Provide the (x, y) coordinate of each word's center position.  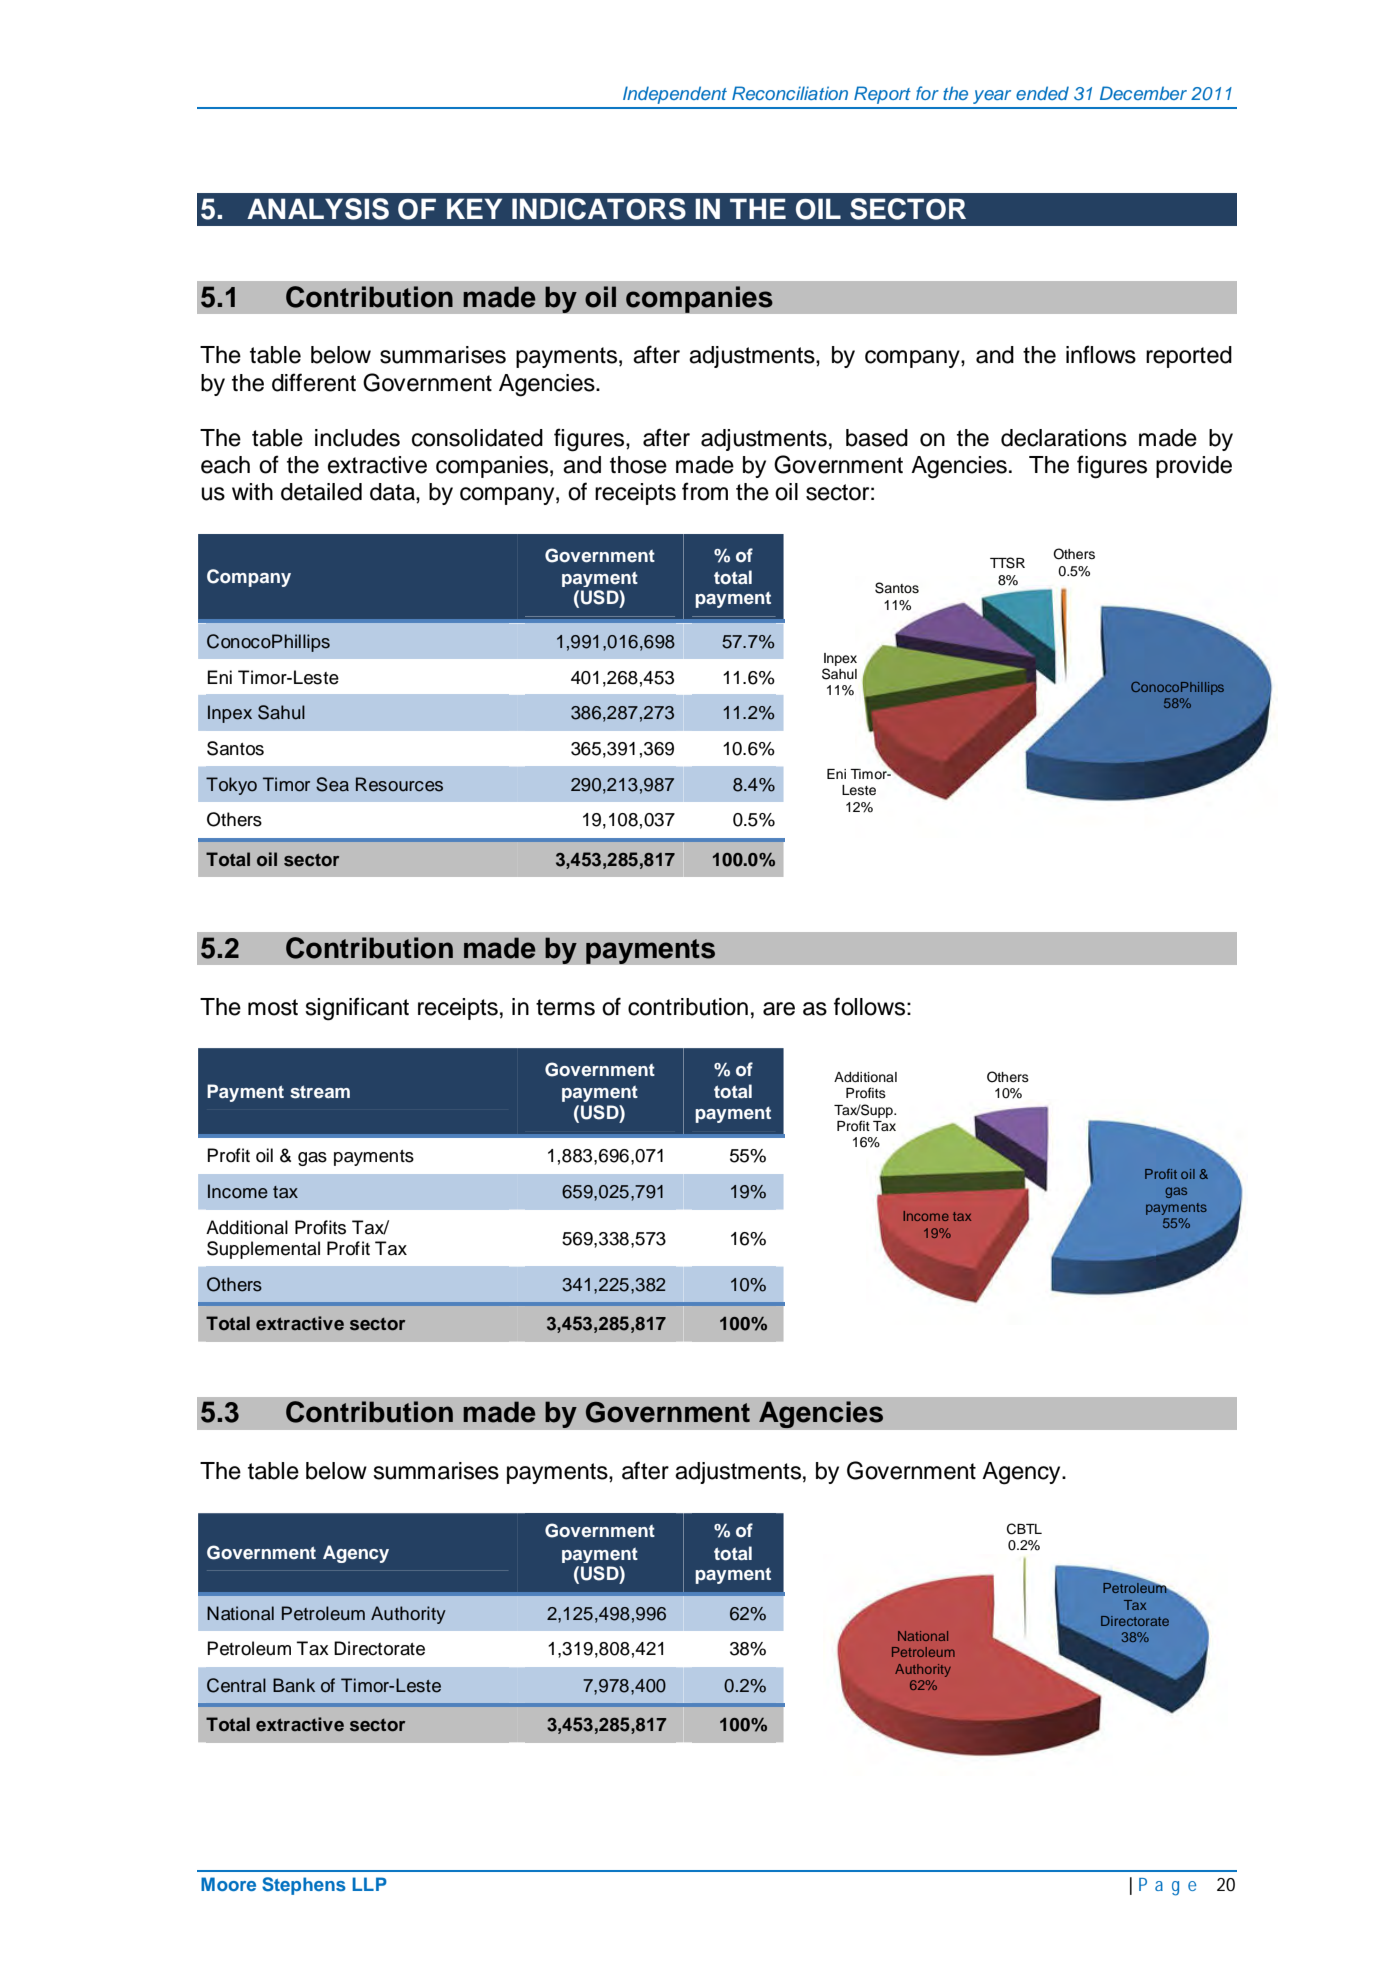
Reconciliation (790, 93)
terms (565, 1007)
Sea (332, 784)
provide (1194, 467)
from (705, 491)
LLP (369, 1884)
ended (1042, 93)
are (779, 1009)
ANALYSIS (318, 209)
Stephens (304, 1886)
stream (320, 1092)
